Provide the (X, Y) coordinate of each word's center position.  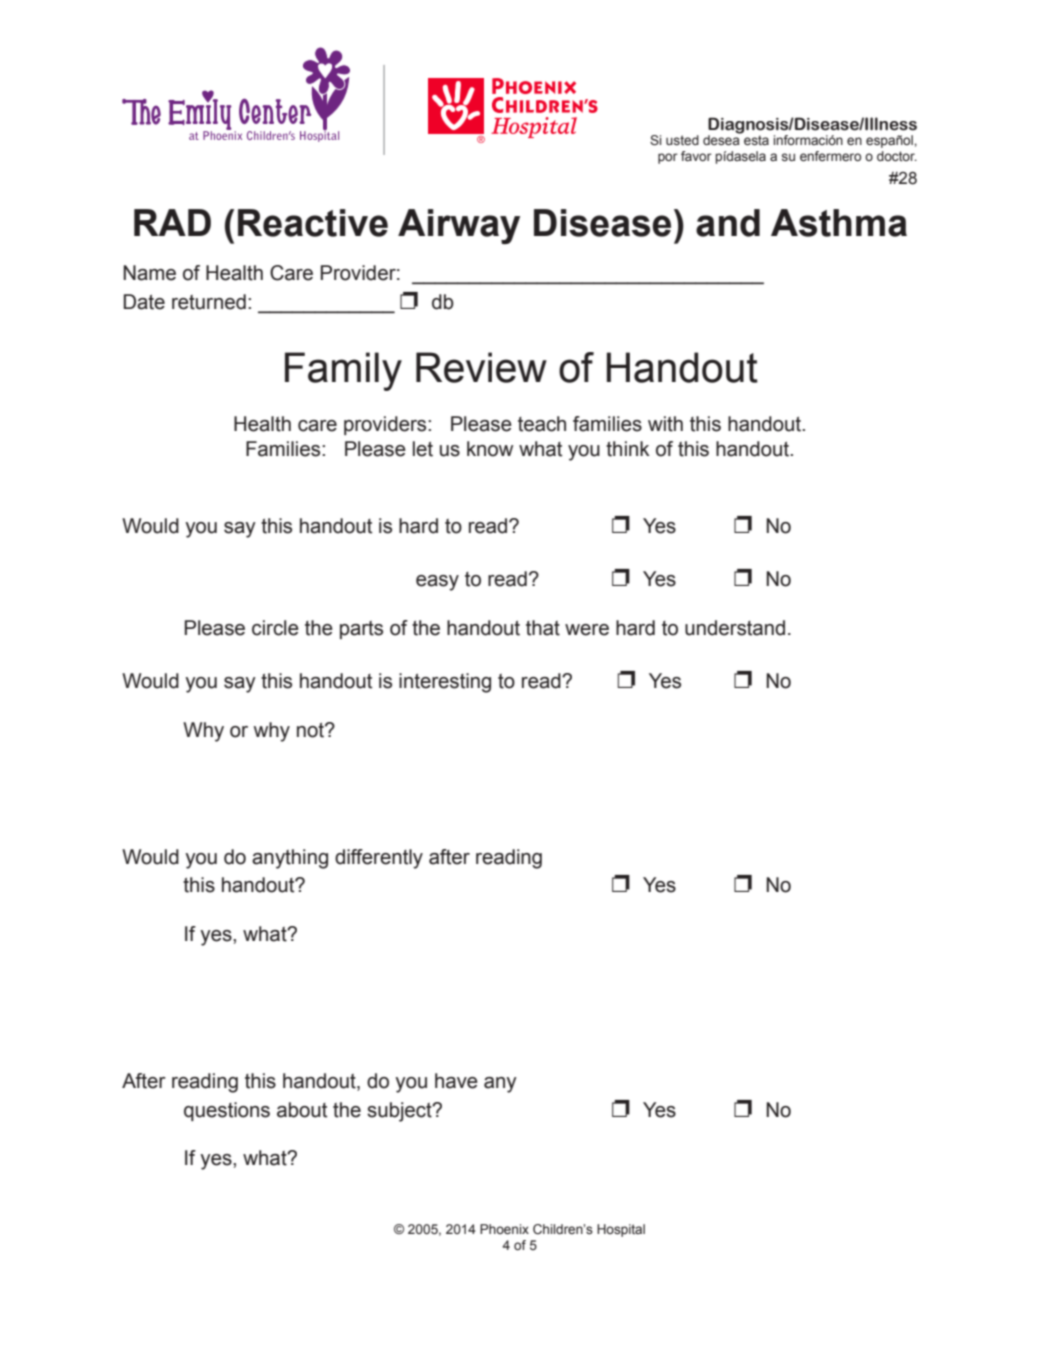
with (665, 424)
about (302, 1110)
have (456, 1081)
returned (209, 302)
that (543, 628)
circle (275, 628)
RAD (172, 222)
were (587, 630)
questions (227, 1111)
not (311, 730)
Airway (459, 226)
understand (735, 628)
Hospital (621, 1230)
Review (481, 367)
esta (756, 140)
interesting (445, 683)
